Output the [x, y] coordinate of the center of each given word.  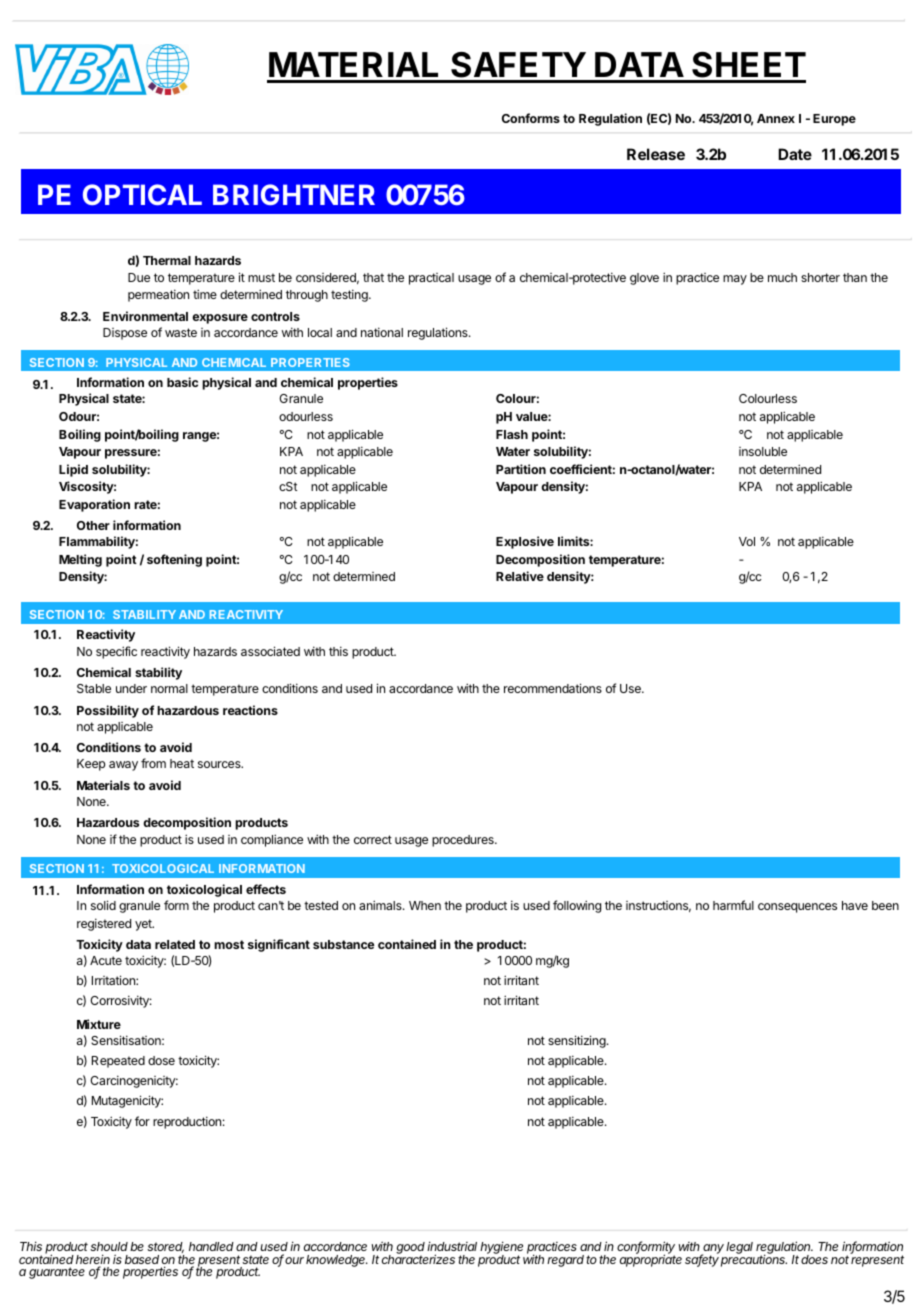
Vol [747, 541]
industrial [452, 1246]
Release [656, 154]
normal [169, 688]
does [814, 1259]
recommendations [553, 688]
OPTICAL [142, 194]
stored [165, 1247]
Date [795, 154]
